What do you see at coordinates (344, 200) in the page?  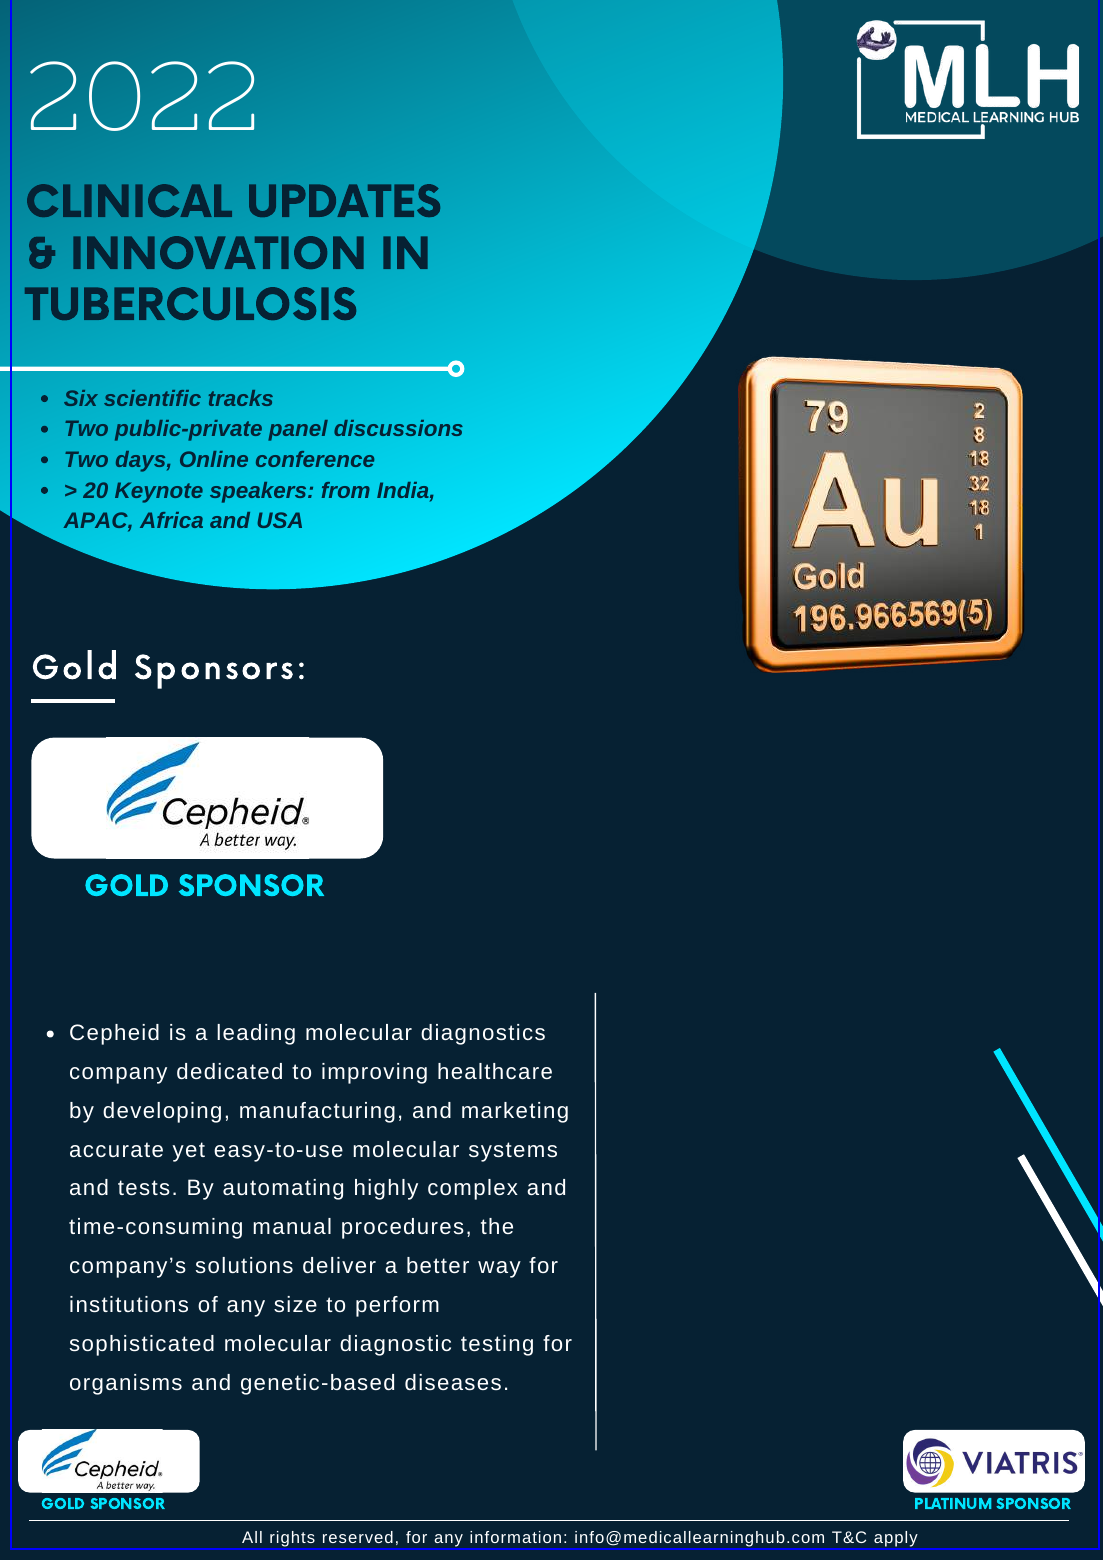 I see `UPDATES` at bounding box center [344, 200].
